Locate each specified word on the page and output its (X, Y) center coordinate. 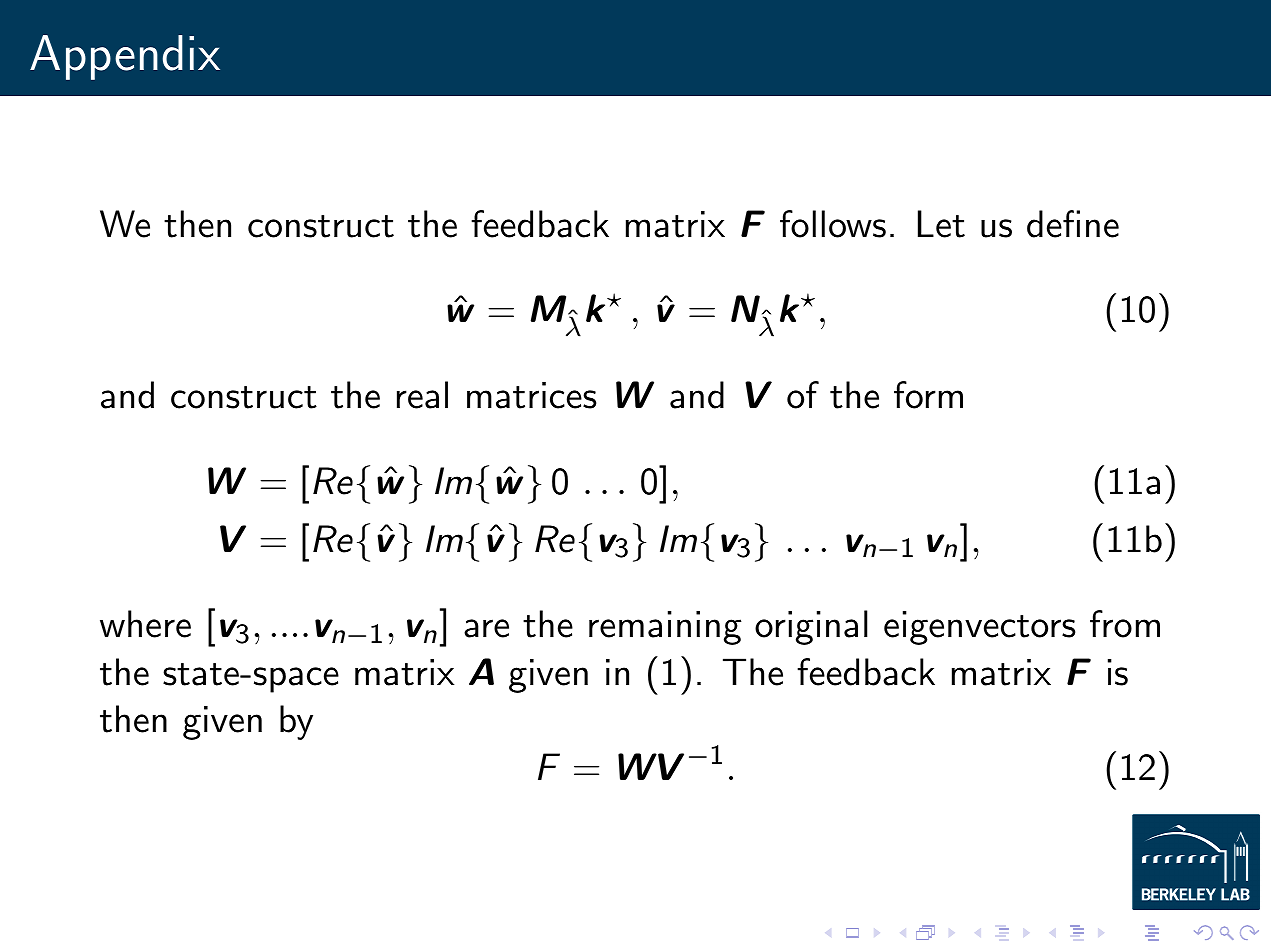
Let (941, 224)
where (145, 624)
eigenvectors (979, 628)
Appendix (125, 57)
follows (833, 224)
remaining (665, 628)
